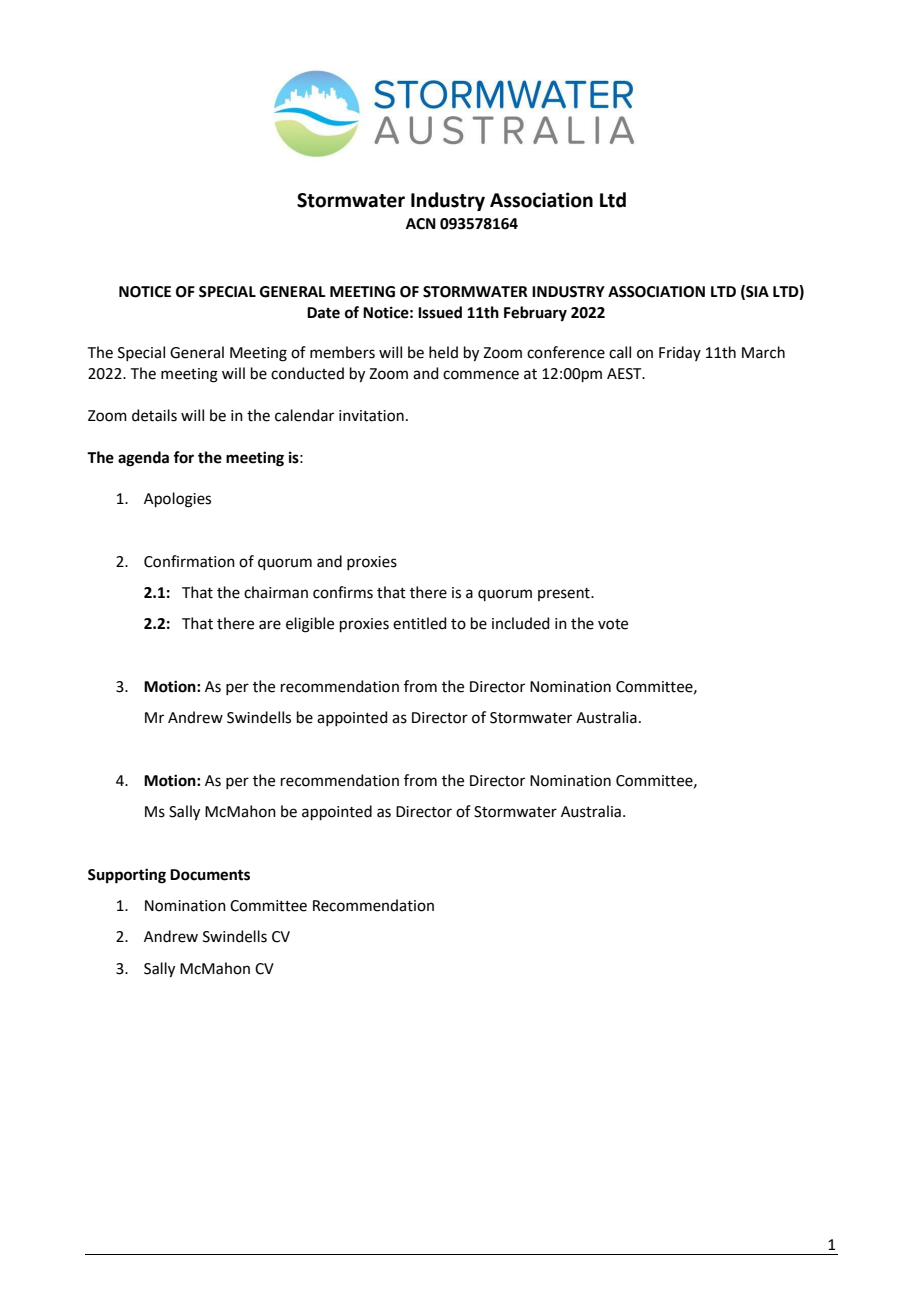 This image has width=924, height=1308. I want to click on Date, so click(323, 313).
